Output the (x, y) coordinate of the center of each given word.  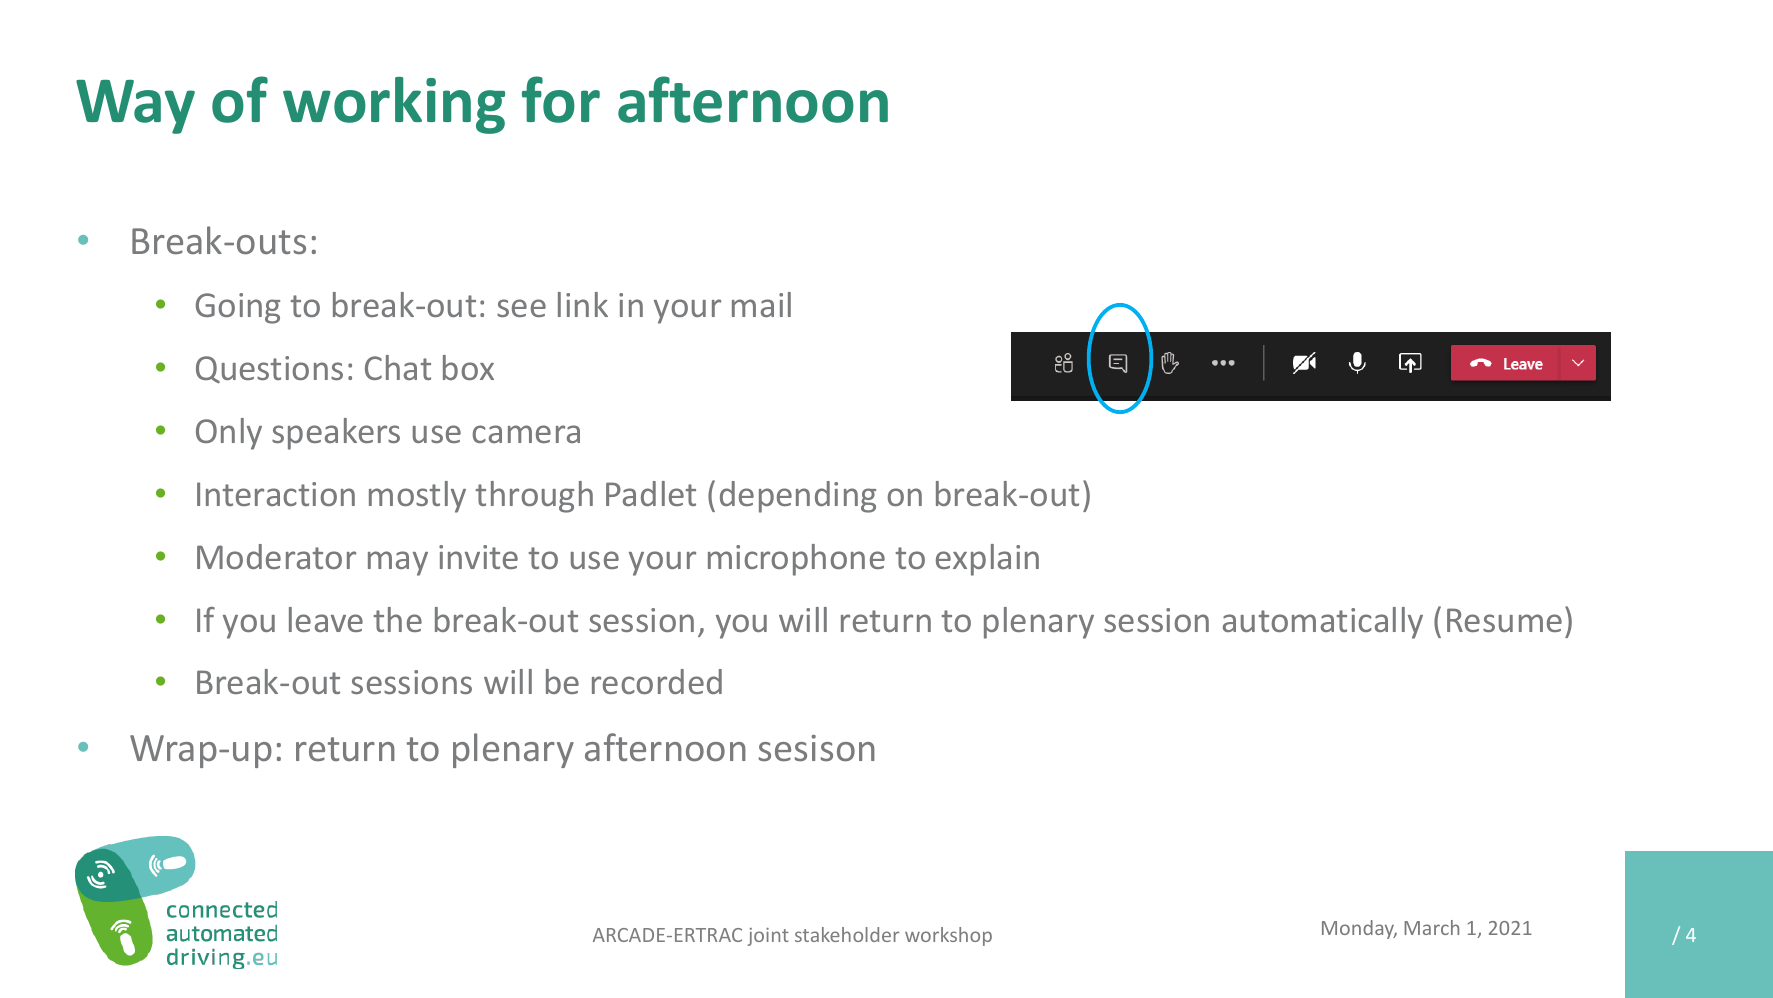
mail (761, 304)
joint (768, 937)
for (561, 99)
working (394, 105)
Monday (1359, 929)
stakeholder (847, 934)
